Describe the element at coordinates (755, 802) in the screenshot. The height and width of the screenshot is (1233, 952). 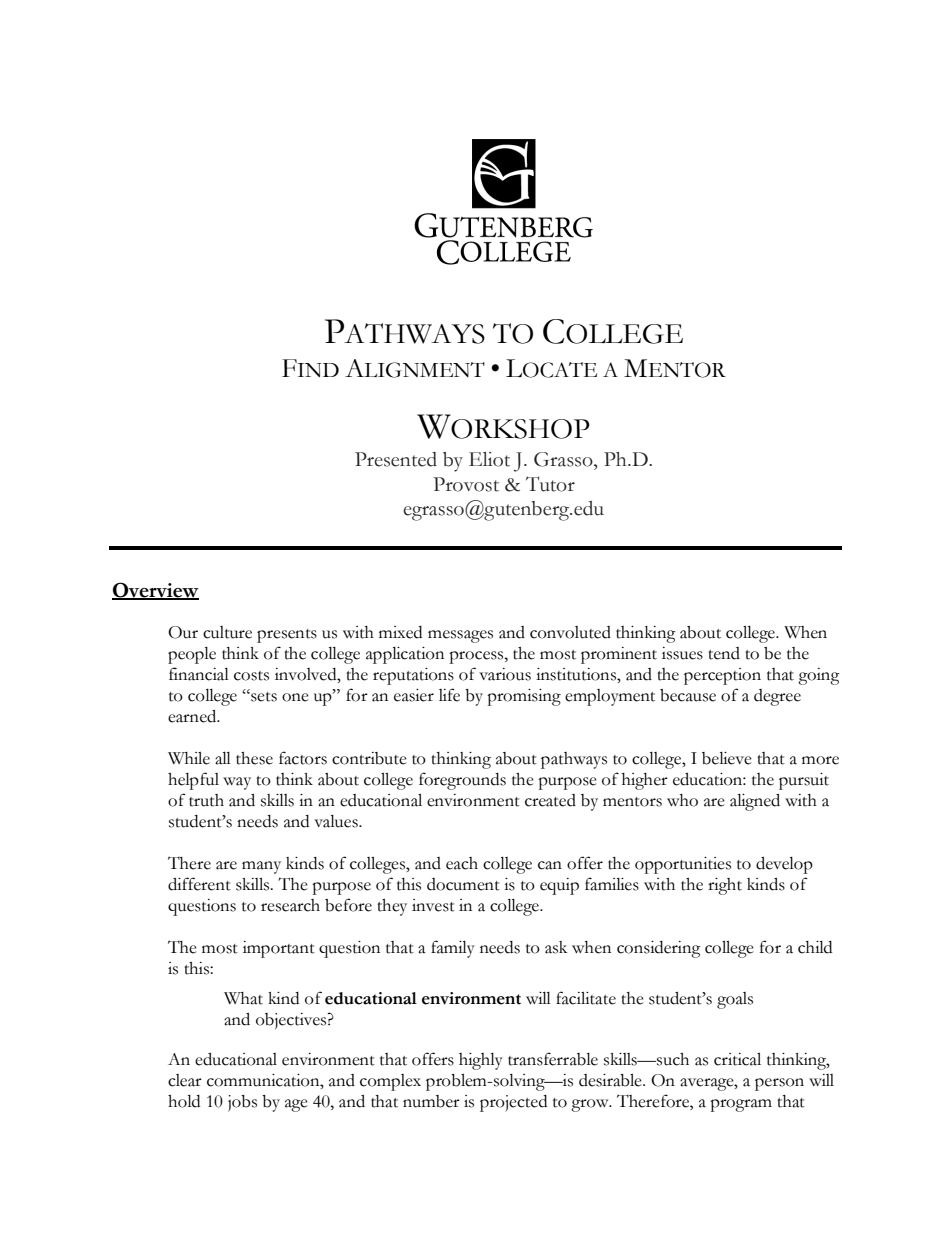
I see `aligned` at that location.
